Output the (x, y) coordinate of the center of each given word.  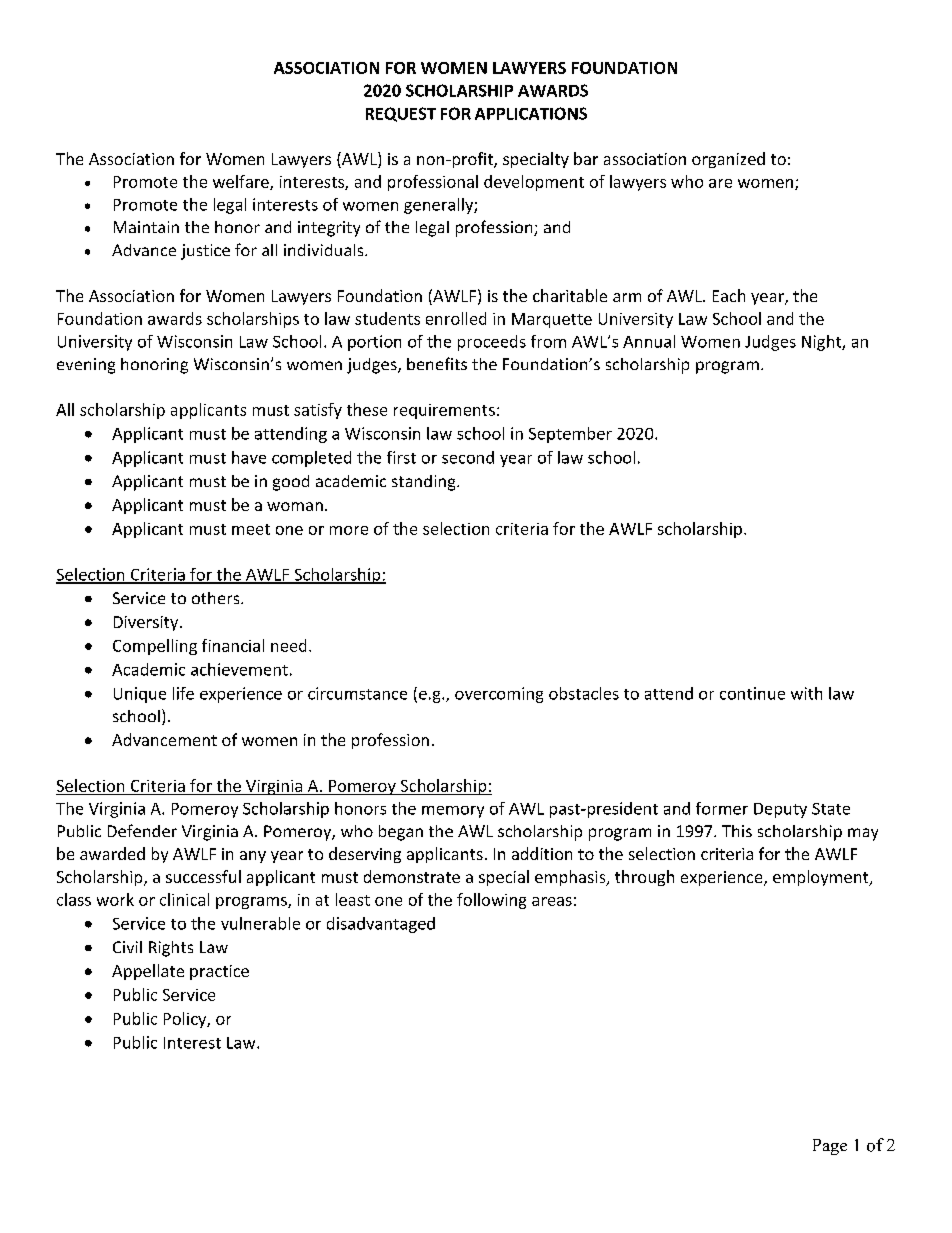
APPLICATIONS (531, 113)
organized (728, 160)
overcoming (499, 695)
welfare (242, 182)
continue (752, 693)
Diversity (147, 623)
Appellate (148, 972)
